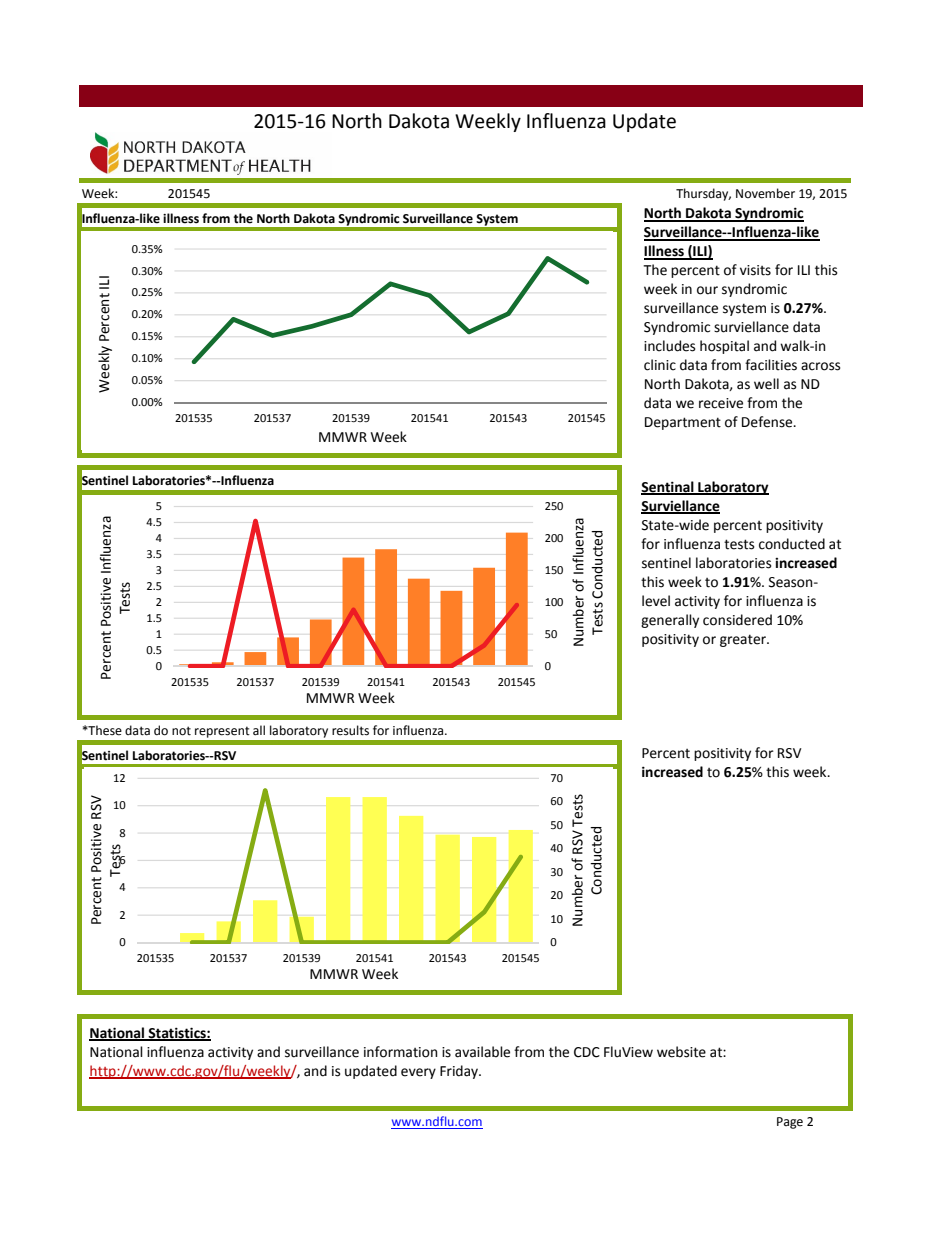 This image has height=1233, width=952. I want to click on includes, so click(669, 346).
